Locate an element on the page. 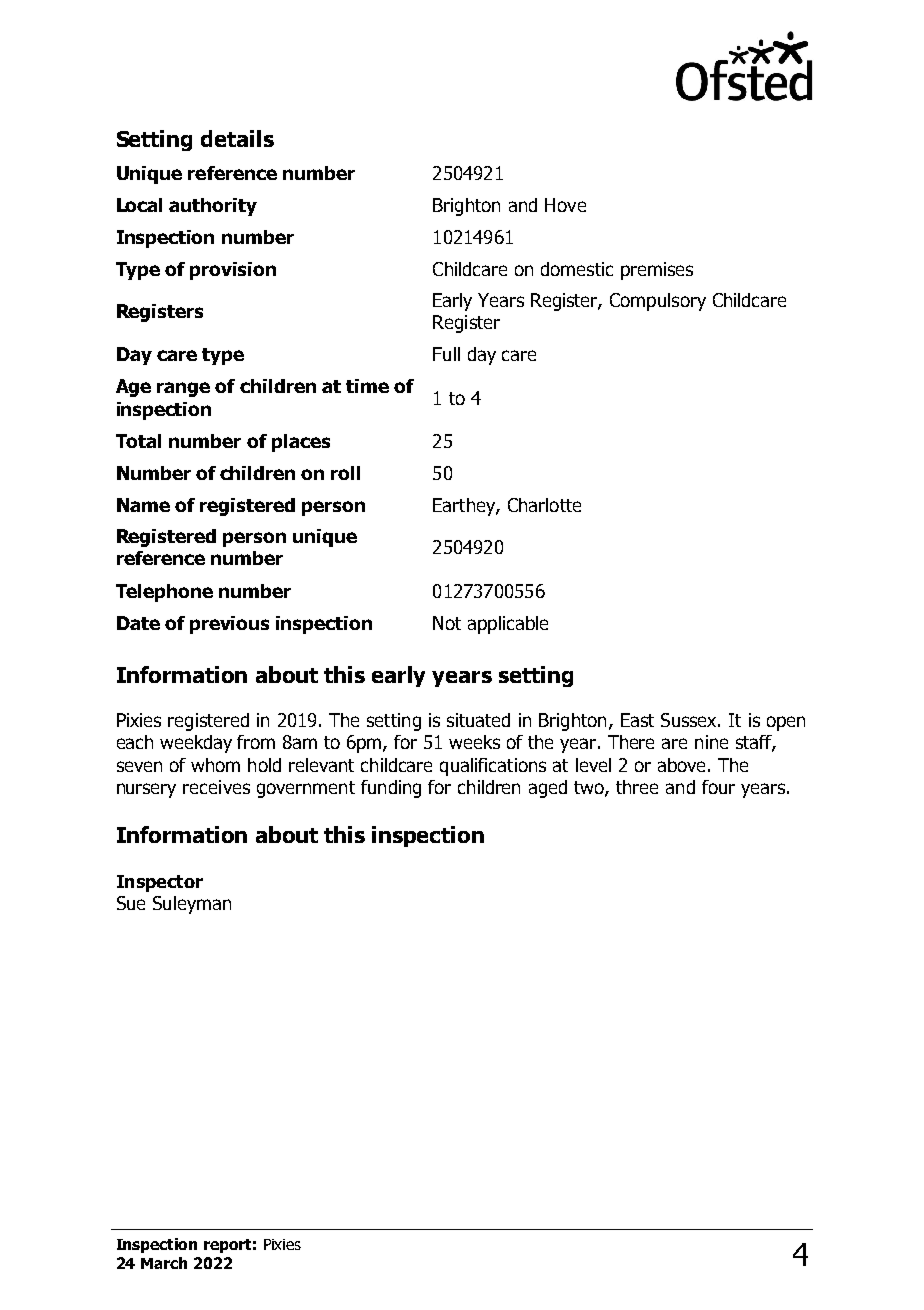 The image size is (924, 1310). Charlotte is located at coordinates (544, 505).
